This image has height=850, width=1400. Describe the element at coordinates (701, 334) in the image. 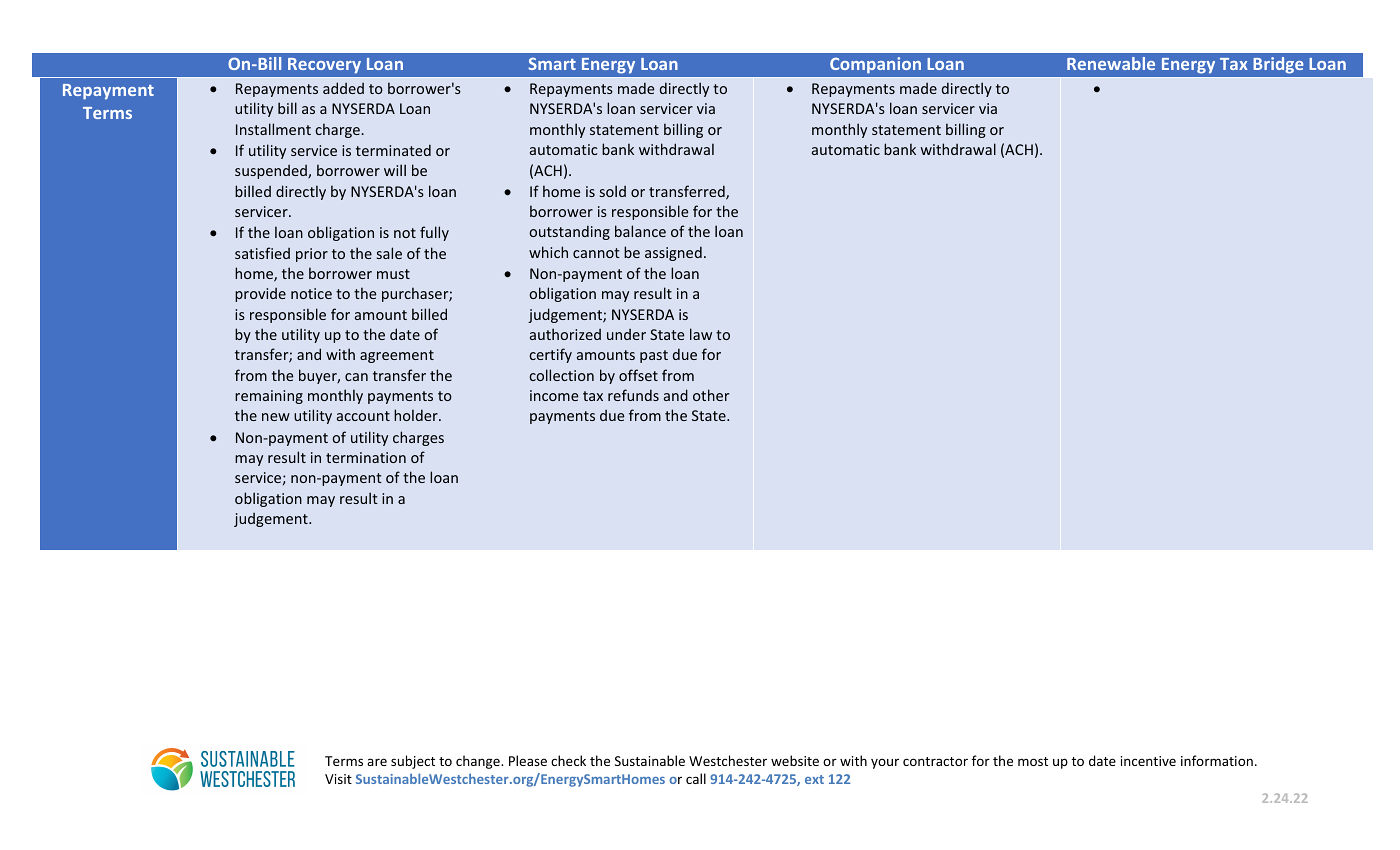

I see `law` at that location.
